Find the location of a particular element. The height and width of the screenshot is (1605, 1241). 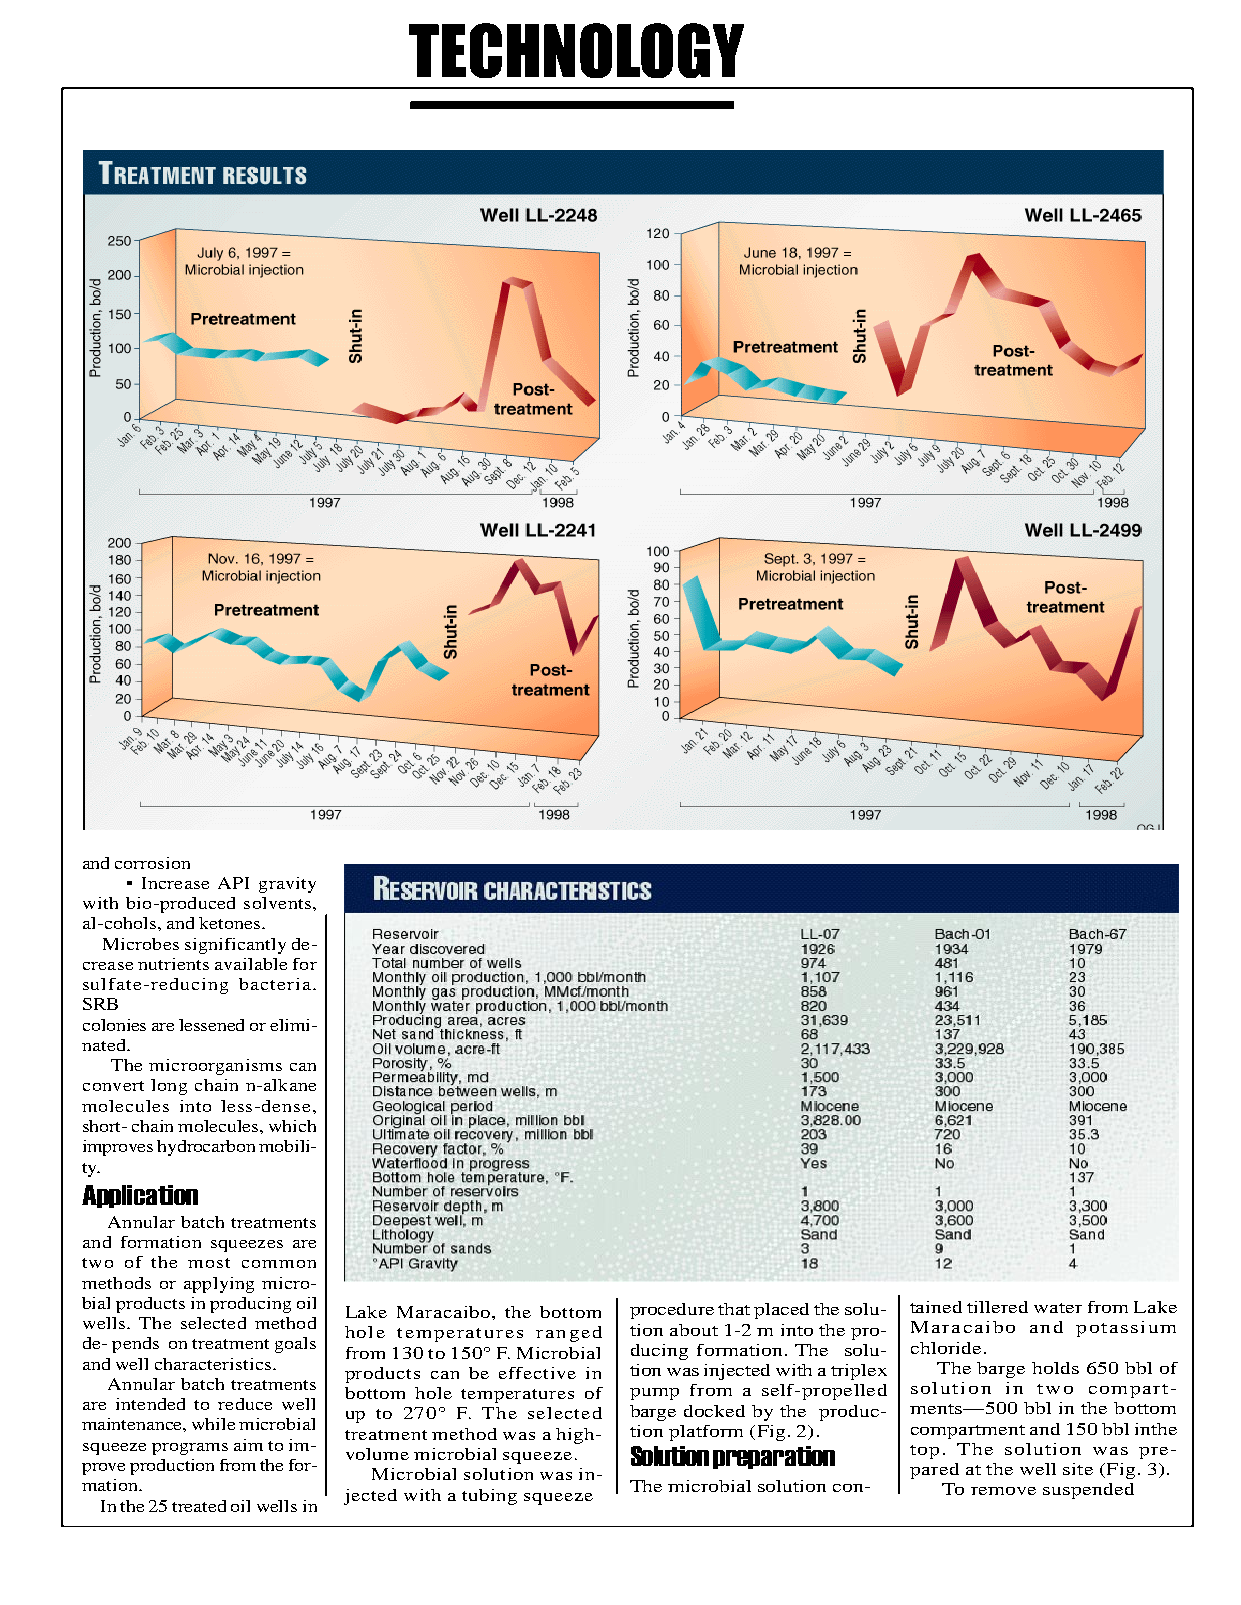

corrosion is located at coordinates (152, 863).
